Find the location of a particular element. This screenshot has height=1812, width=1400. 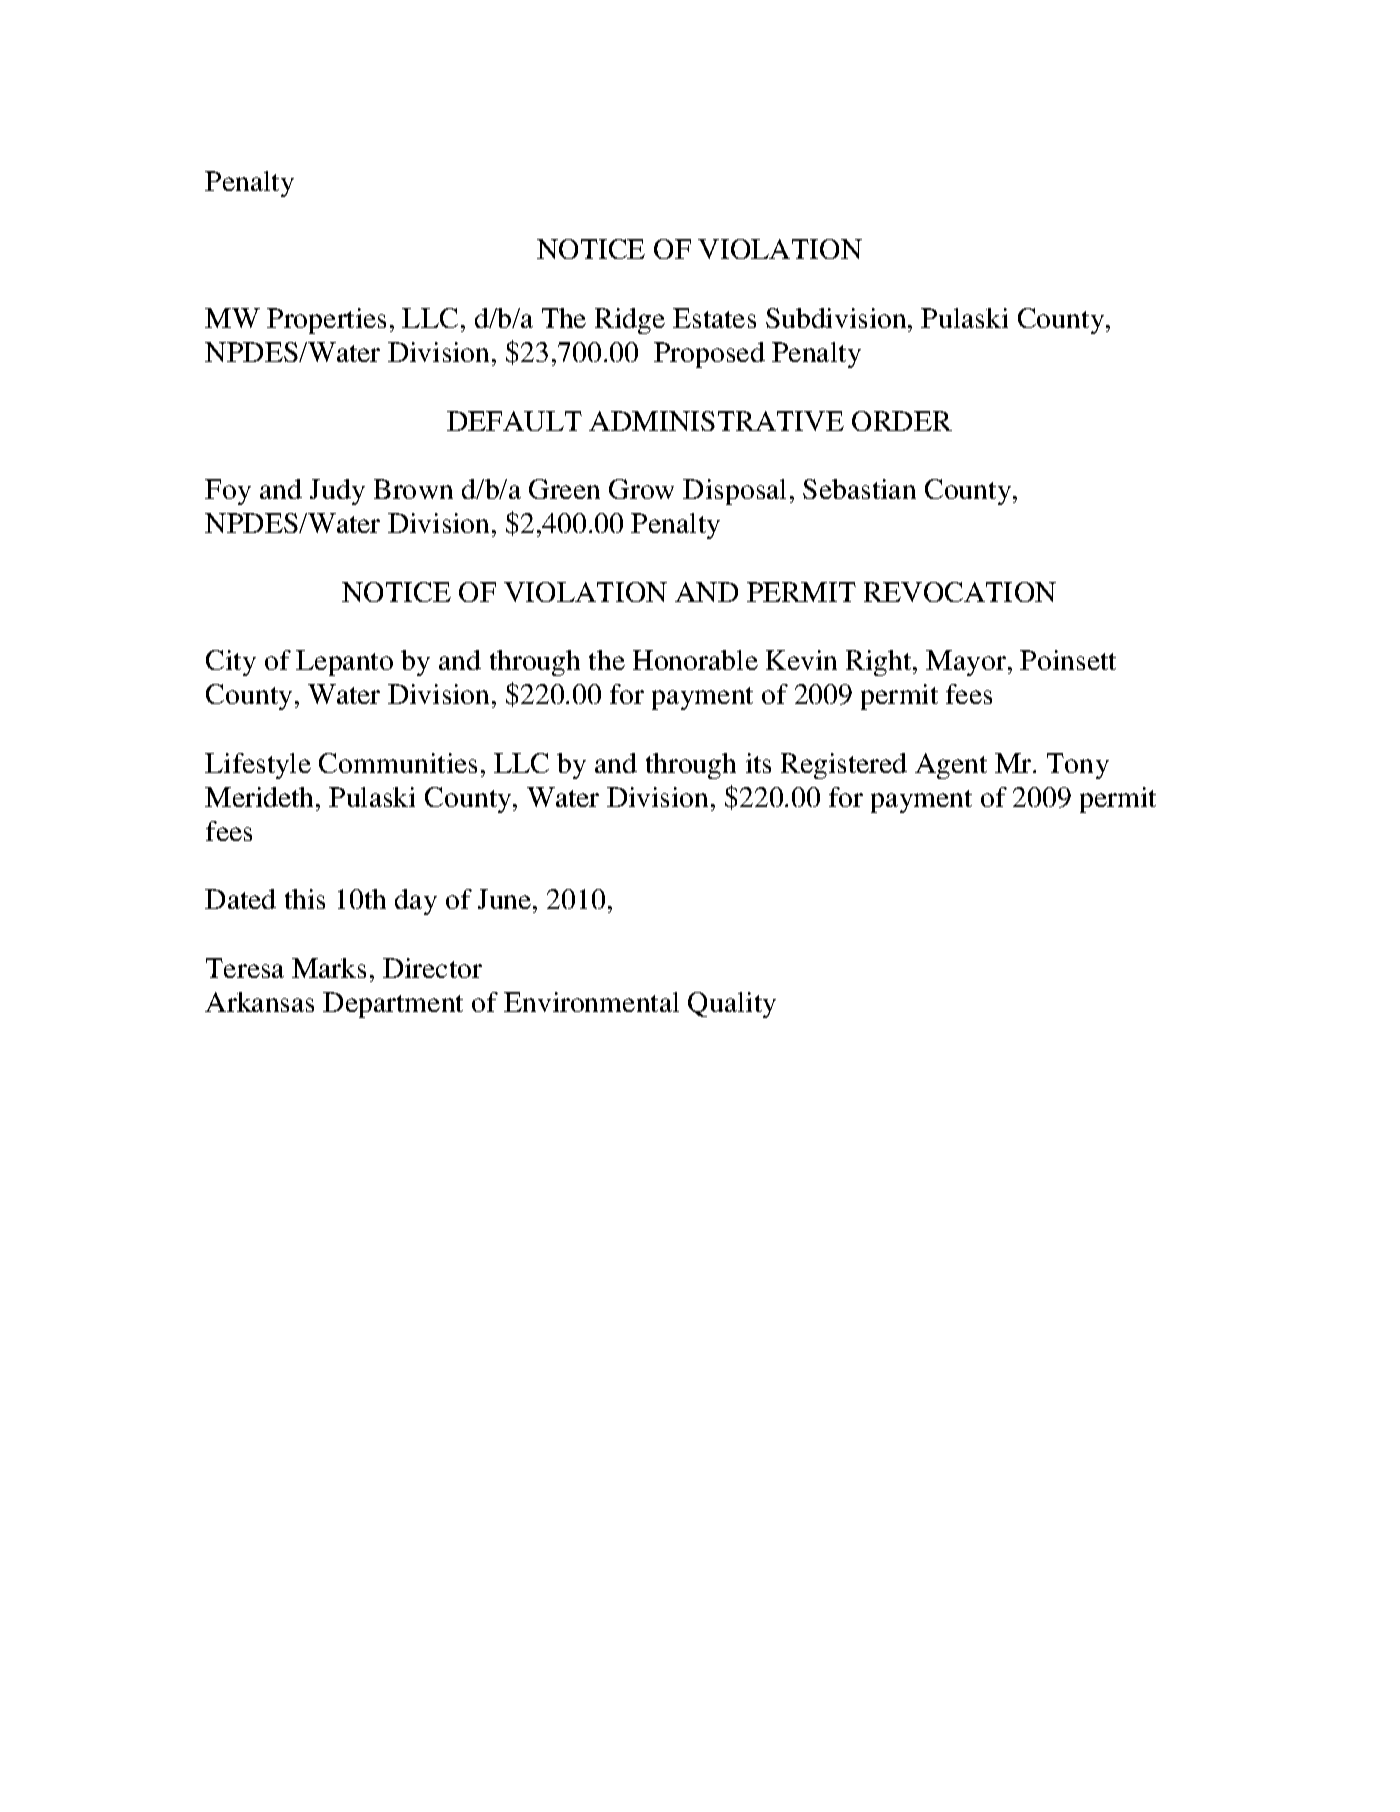

Honorable is located at coordinates (695, 660).
